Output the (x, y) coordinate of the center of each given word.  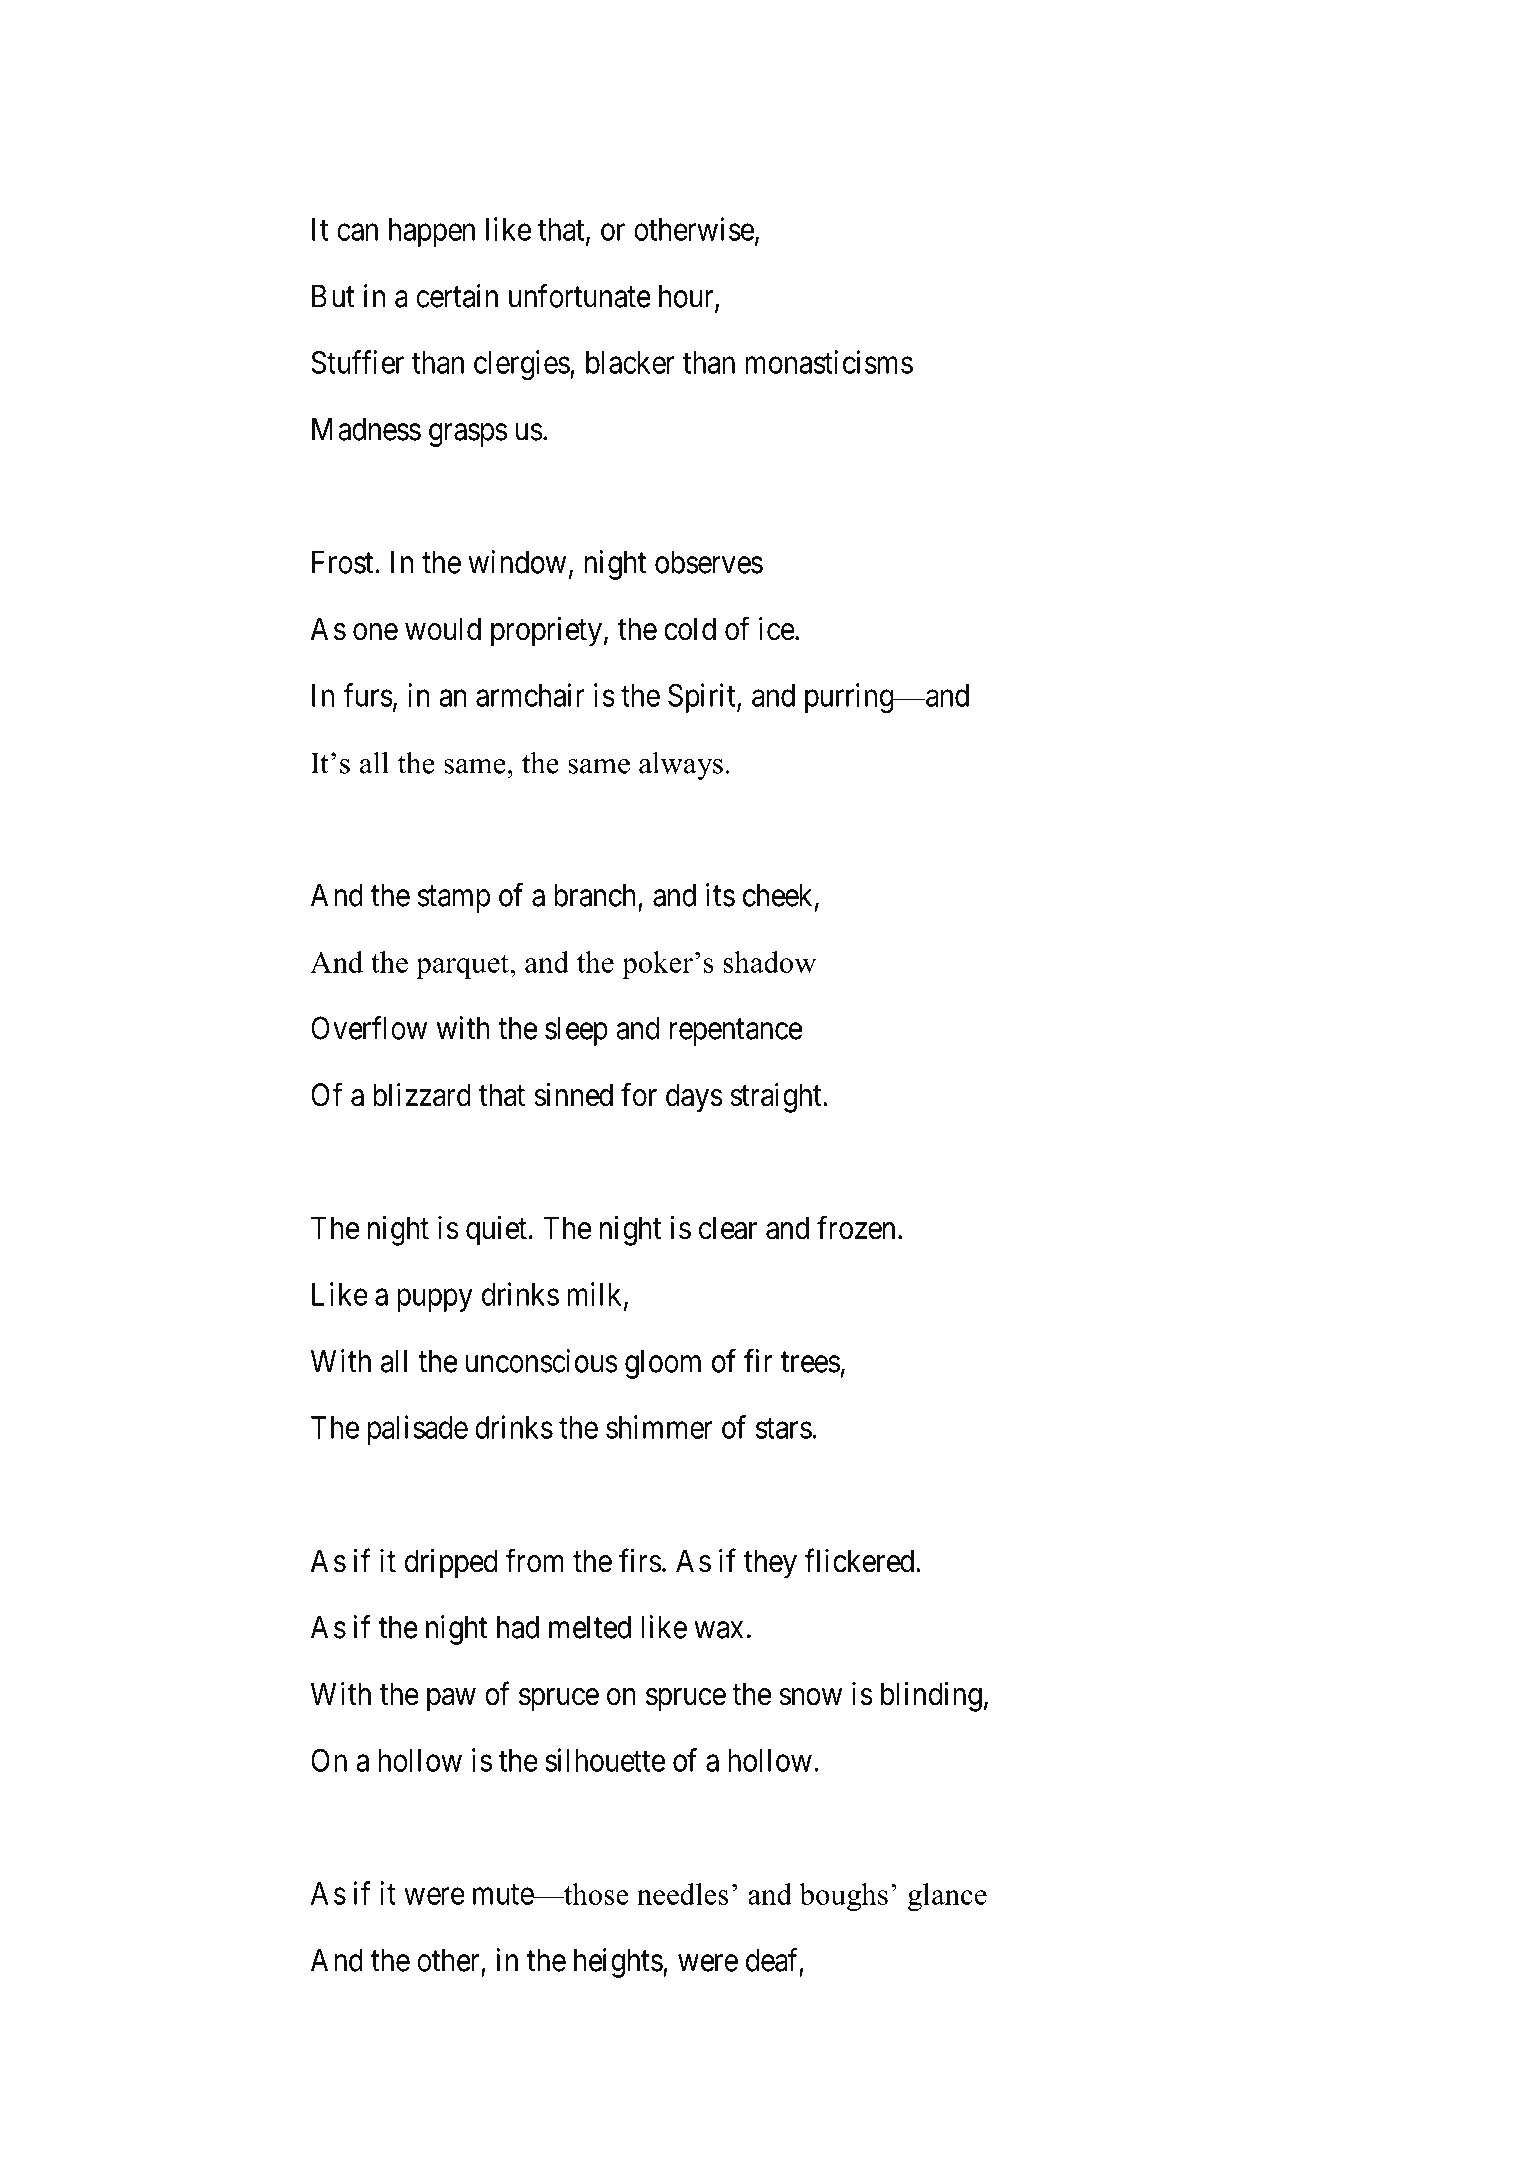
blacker (630, 362)
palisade (418, 1430)
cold (690, 629)
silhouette (605, 1760)
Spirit (703, 698)
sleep (576, 1031)
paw (451, 1700)
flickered (861, 1560)
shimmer (659, 1427)
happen (432, 232)
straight (777, 1098)
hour (687, 297)
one (375, 632)
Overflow (369, 1028)
